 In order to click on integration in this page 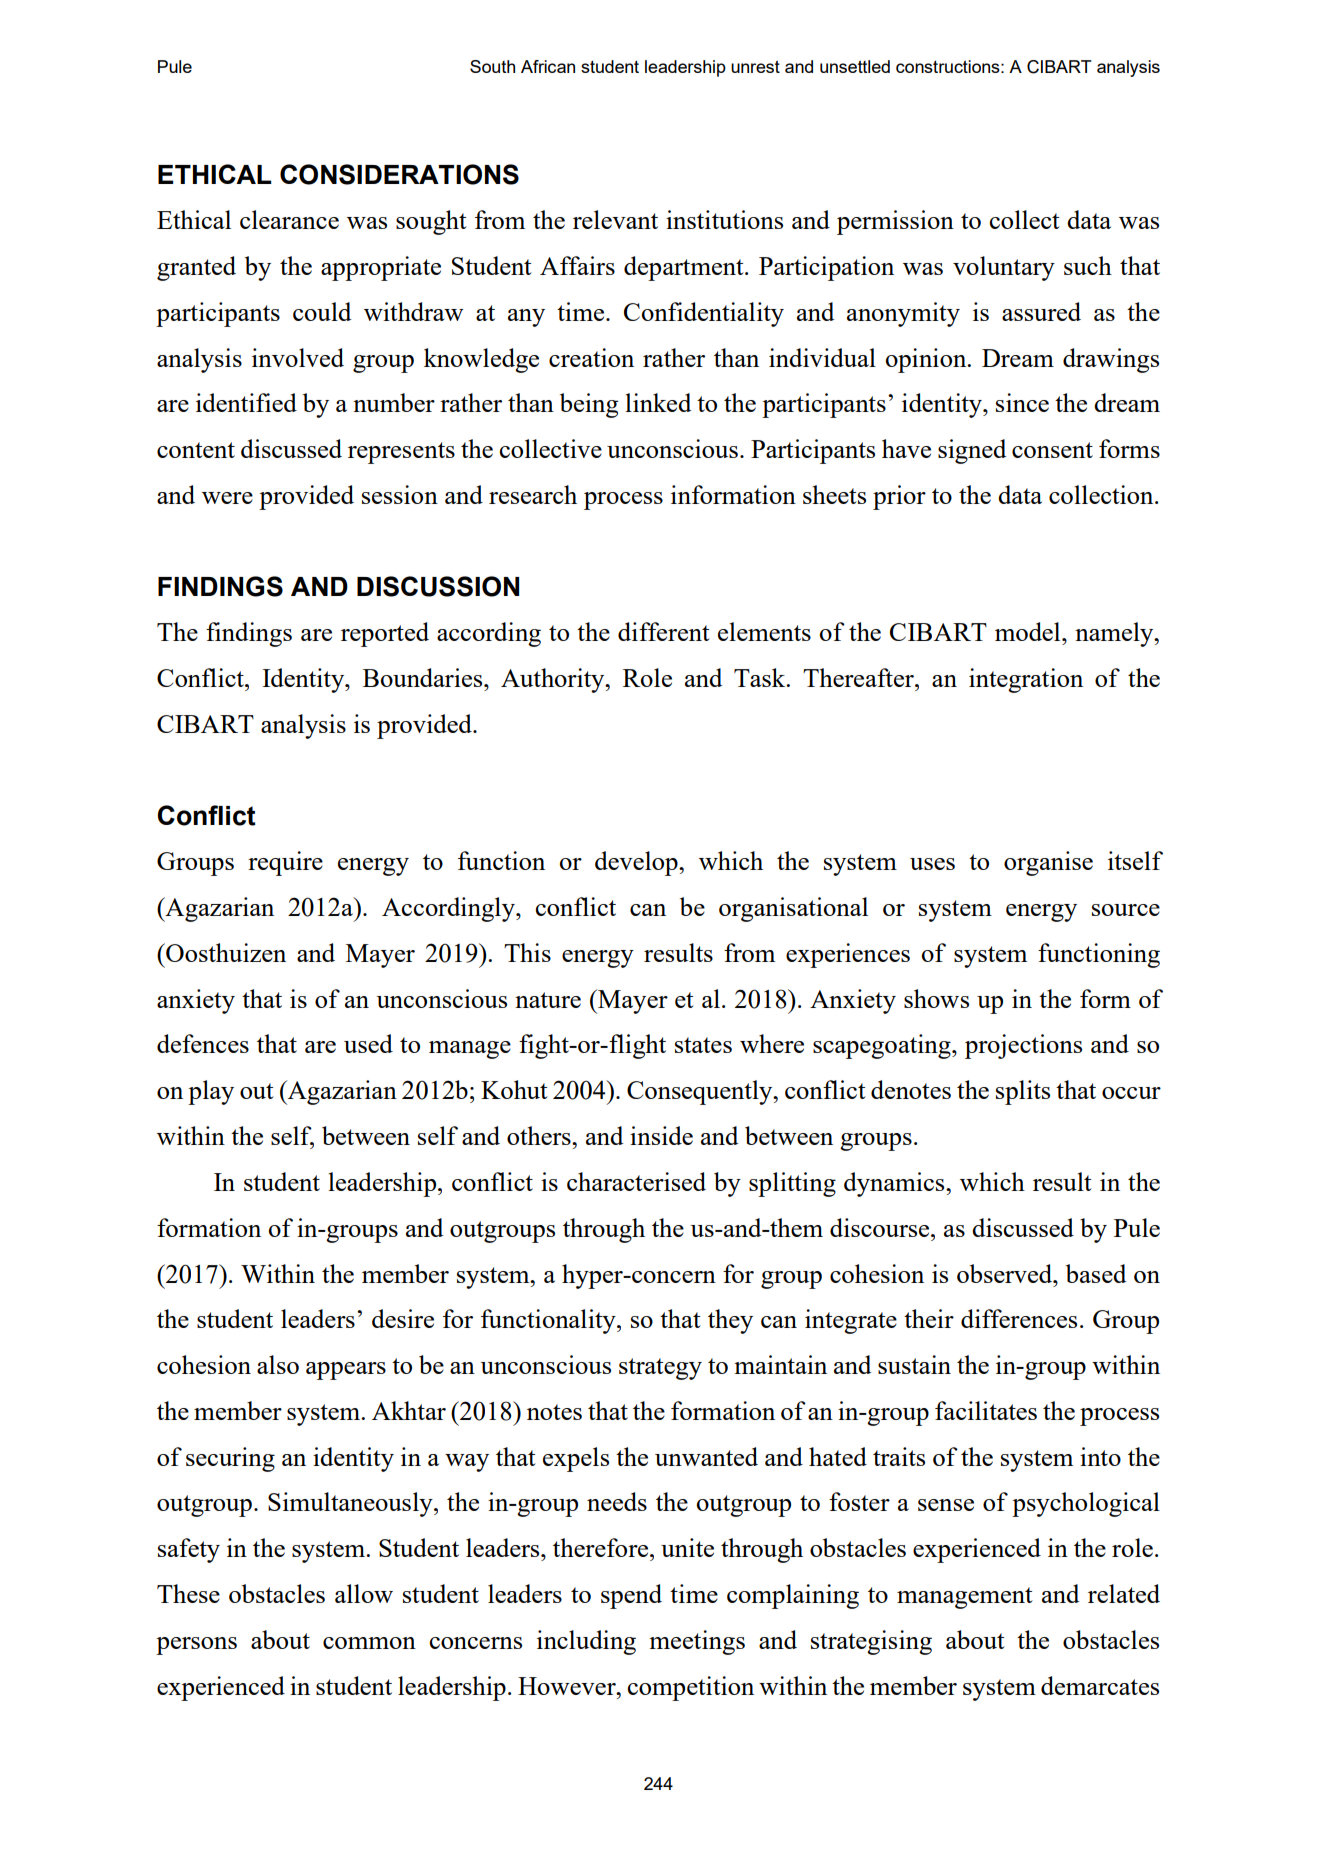, I will do `click(1026, 680)`.
